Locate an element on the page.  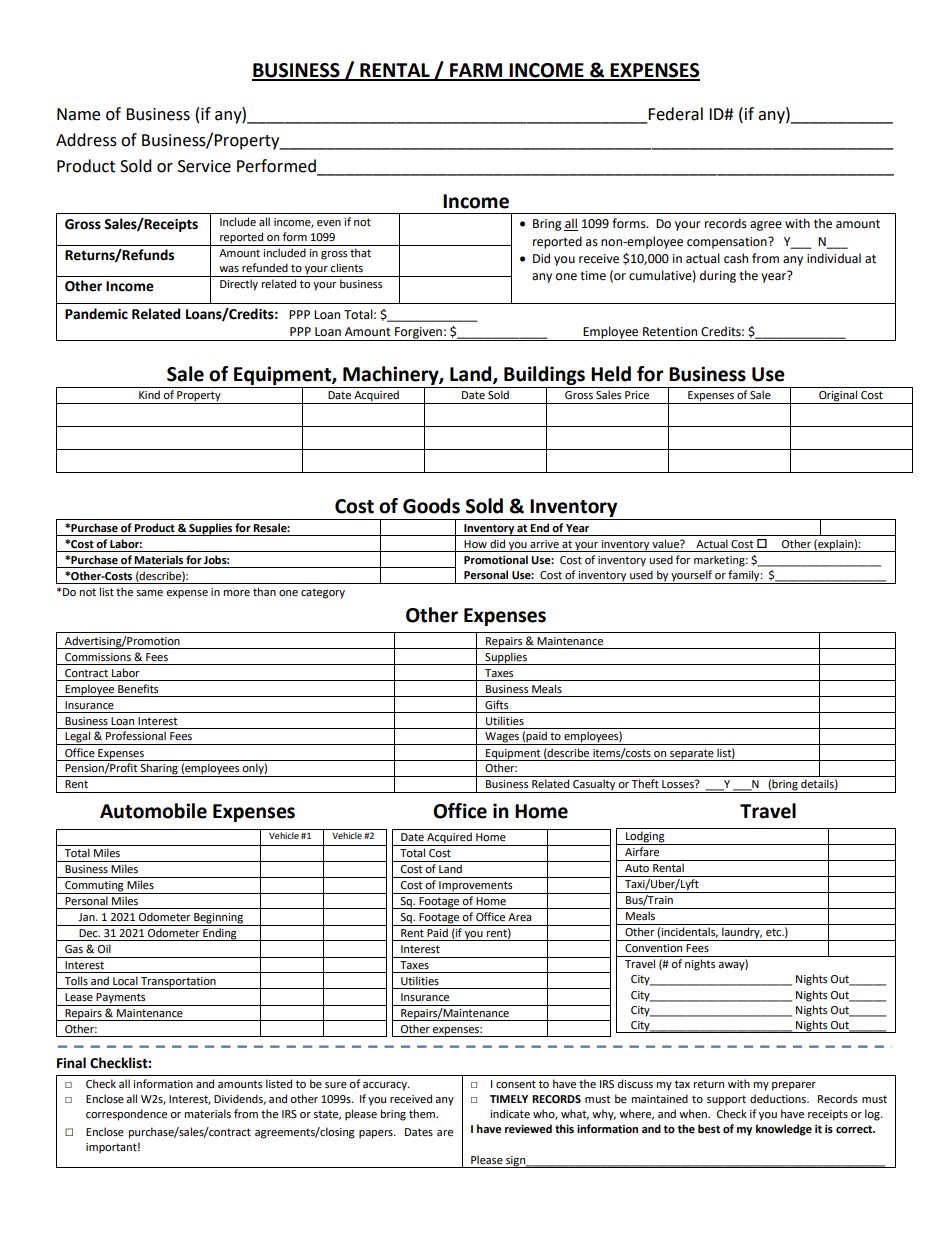
Goods is located at coordinates (431, 506).
